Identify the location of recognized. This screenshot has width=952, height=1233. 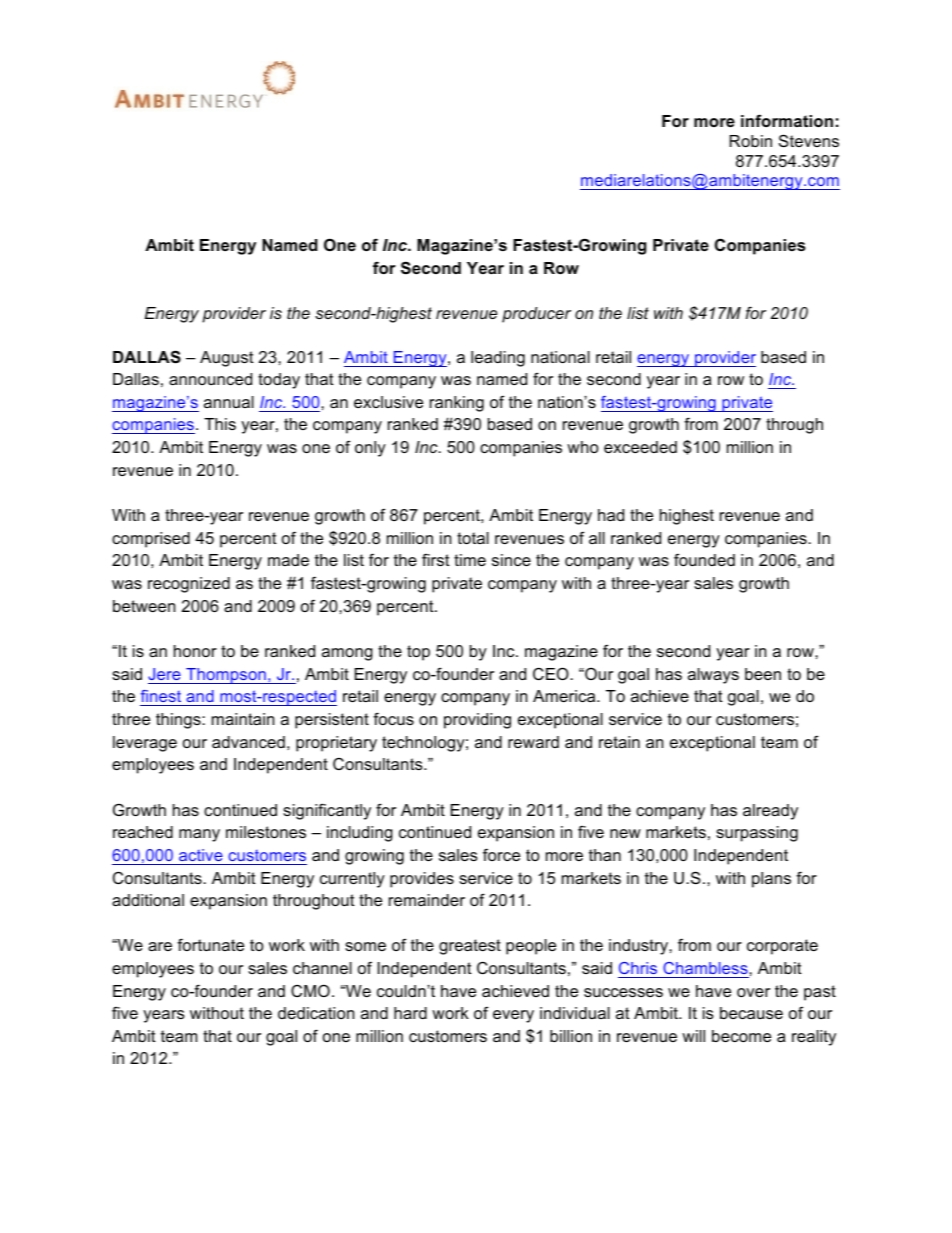
(189, 585).
